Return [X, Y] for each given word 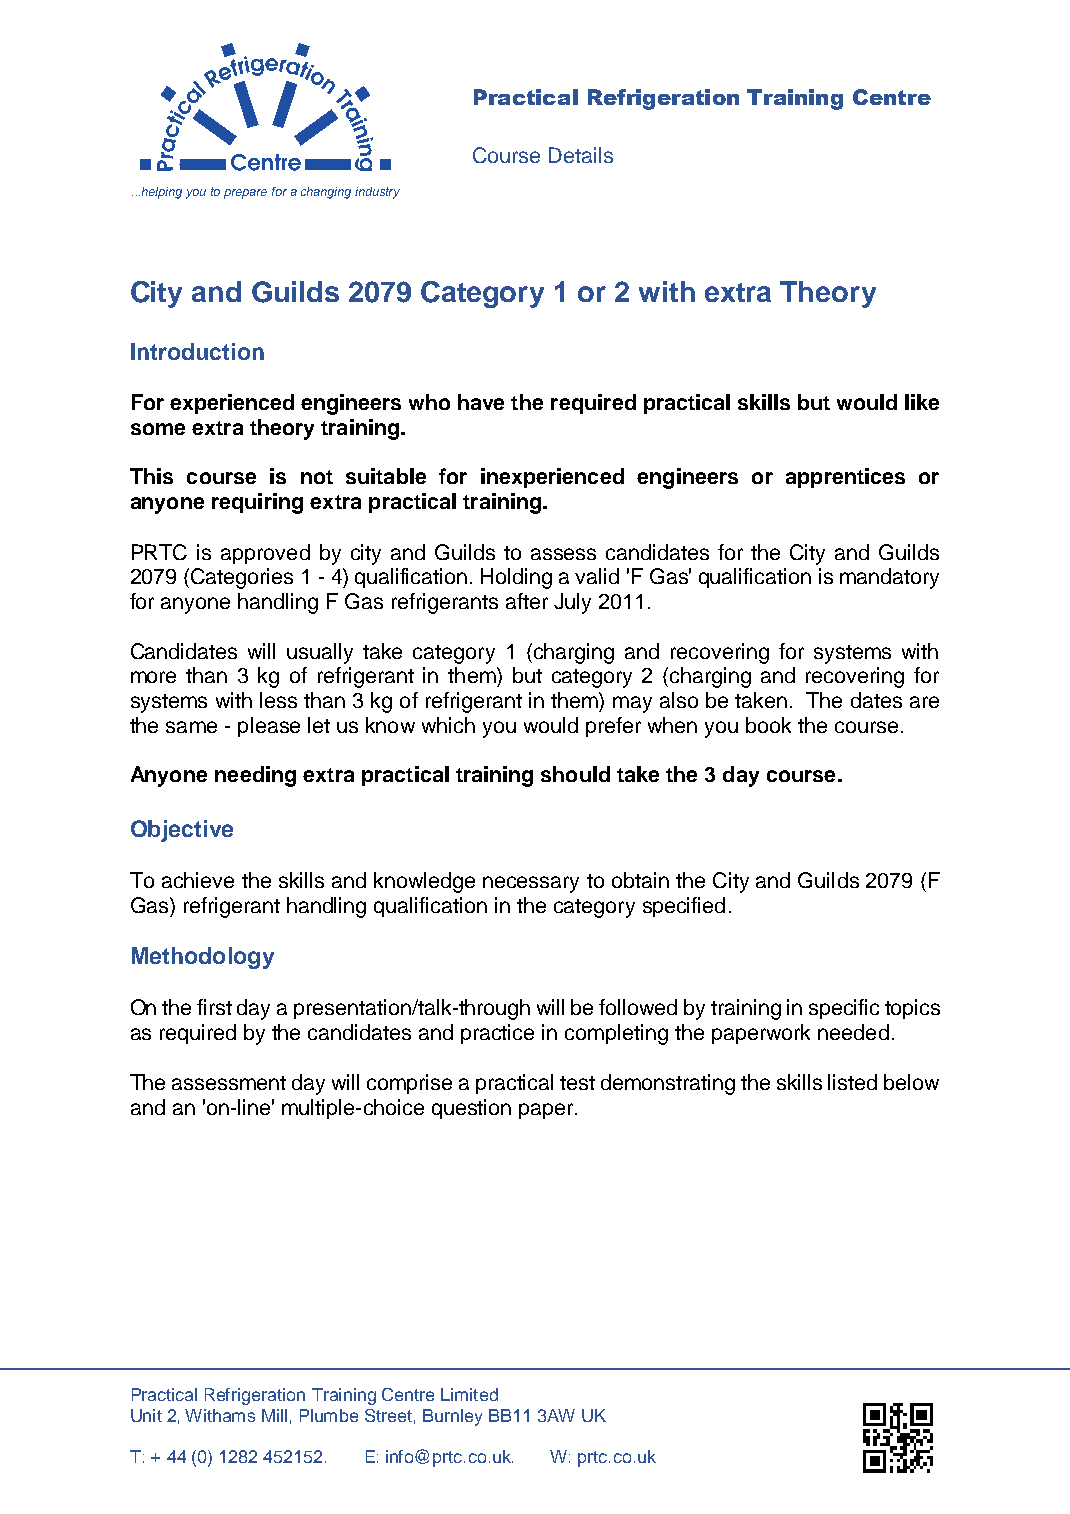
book [768, 725]
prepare [245, 194]
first [214, 1007]
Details [581, 155]
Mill [274, 1415]
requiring [257, 503]
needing [255, 776]
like [922, 402]
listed [852, 1082]
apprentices [845, 478]
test [577, 1083]
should [575, 774]
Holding [516, 578]
